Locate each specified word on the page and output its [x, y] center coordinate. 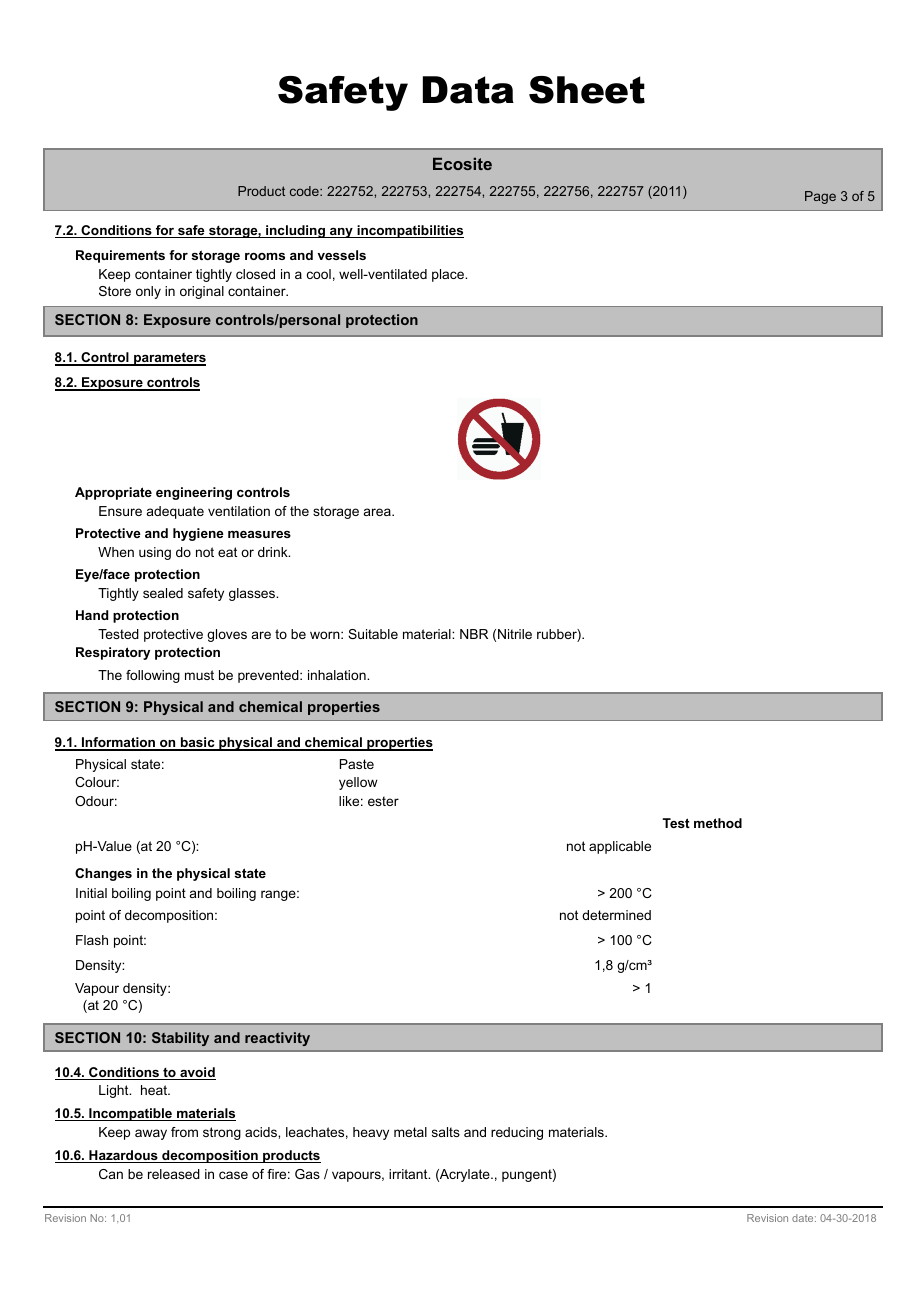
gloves [227, 635]
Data [468, 90]
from [184, 1132]
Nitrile [515, 634]
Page [820, 197]
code [305, 191]
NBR [474, 634]
